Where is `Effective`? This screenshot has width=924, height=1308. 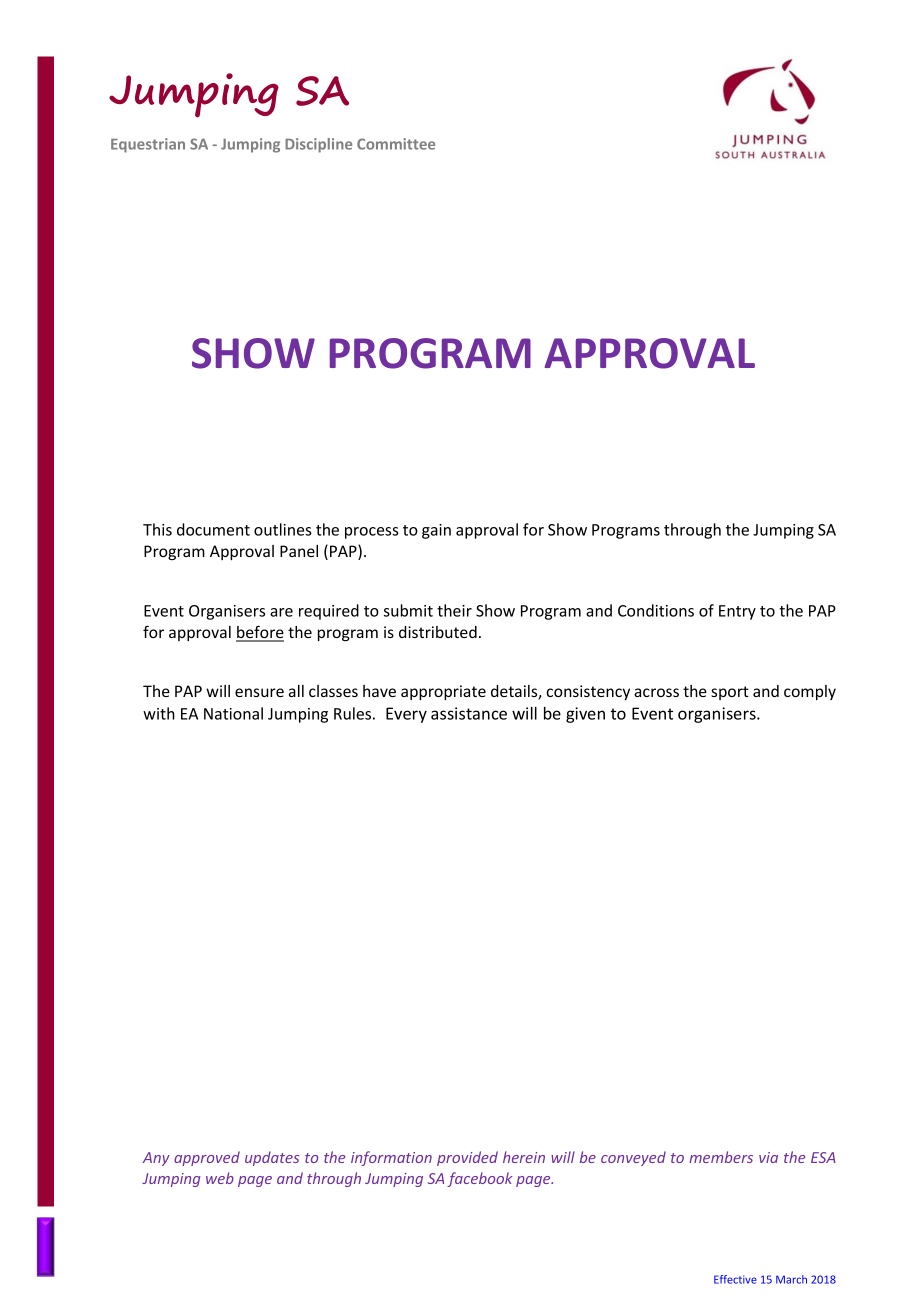 Effective is located at coordinates (735, 1279).
